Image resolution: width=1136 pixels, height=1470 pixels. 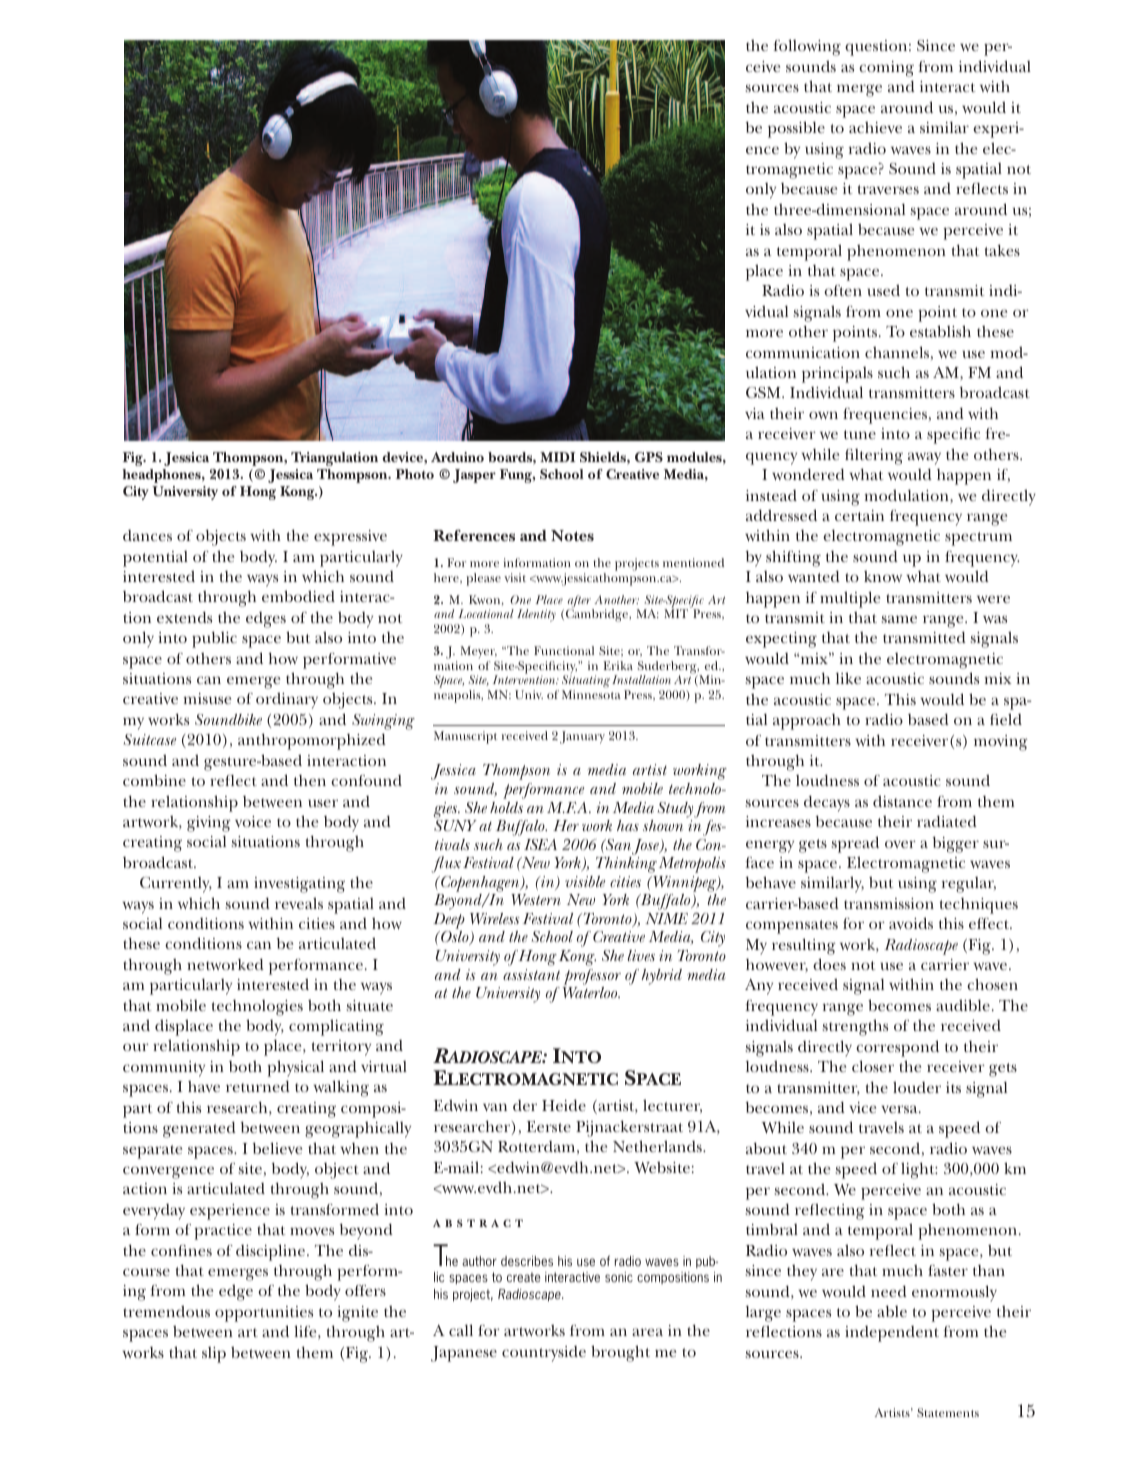 What do you see at coordinates (557, 457) in the screenshot?
I see `MIDI` at bounding box center [557, 457].
